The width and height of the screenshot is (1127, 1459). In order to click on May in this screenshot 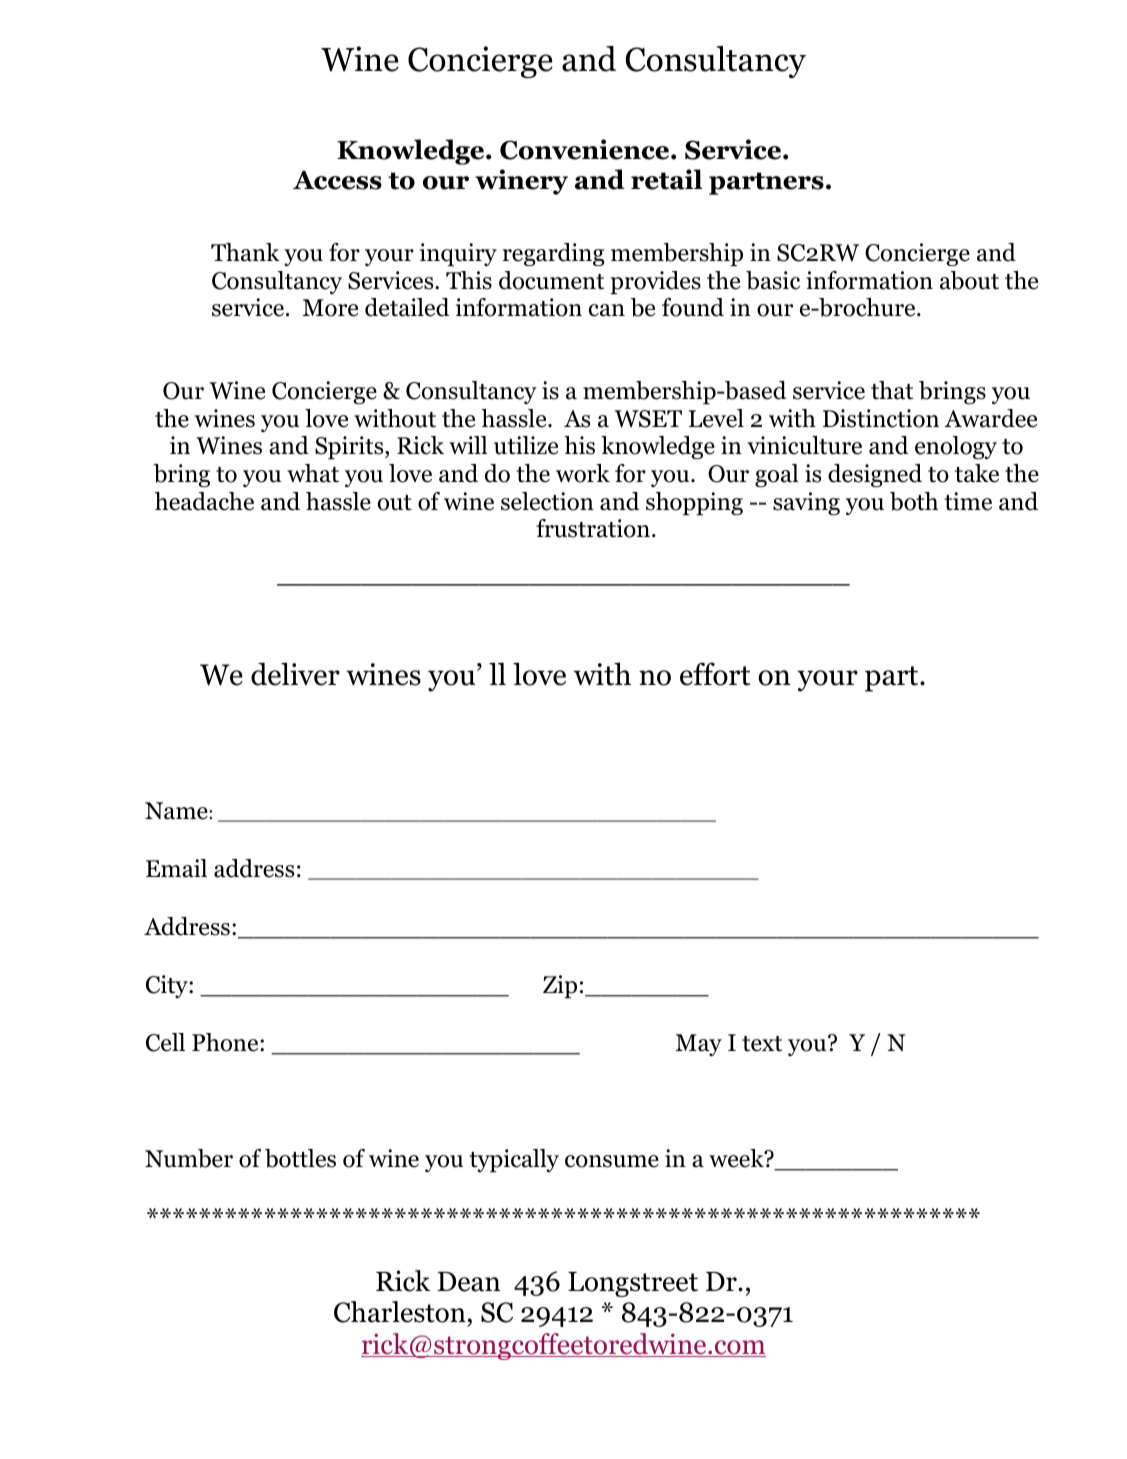, I will do `click(699, 1045)`.
